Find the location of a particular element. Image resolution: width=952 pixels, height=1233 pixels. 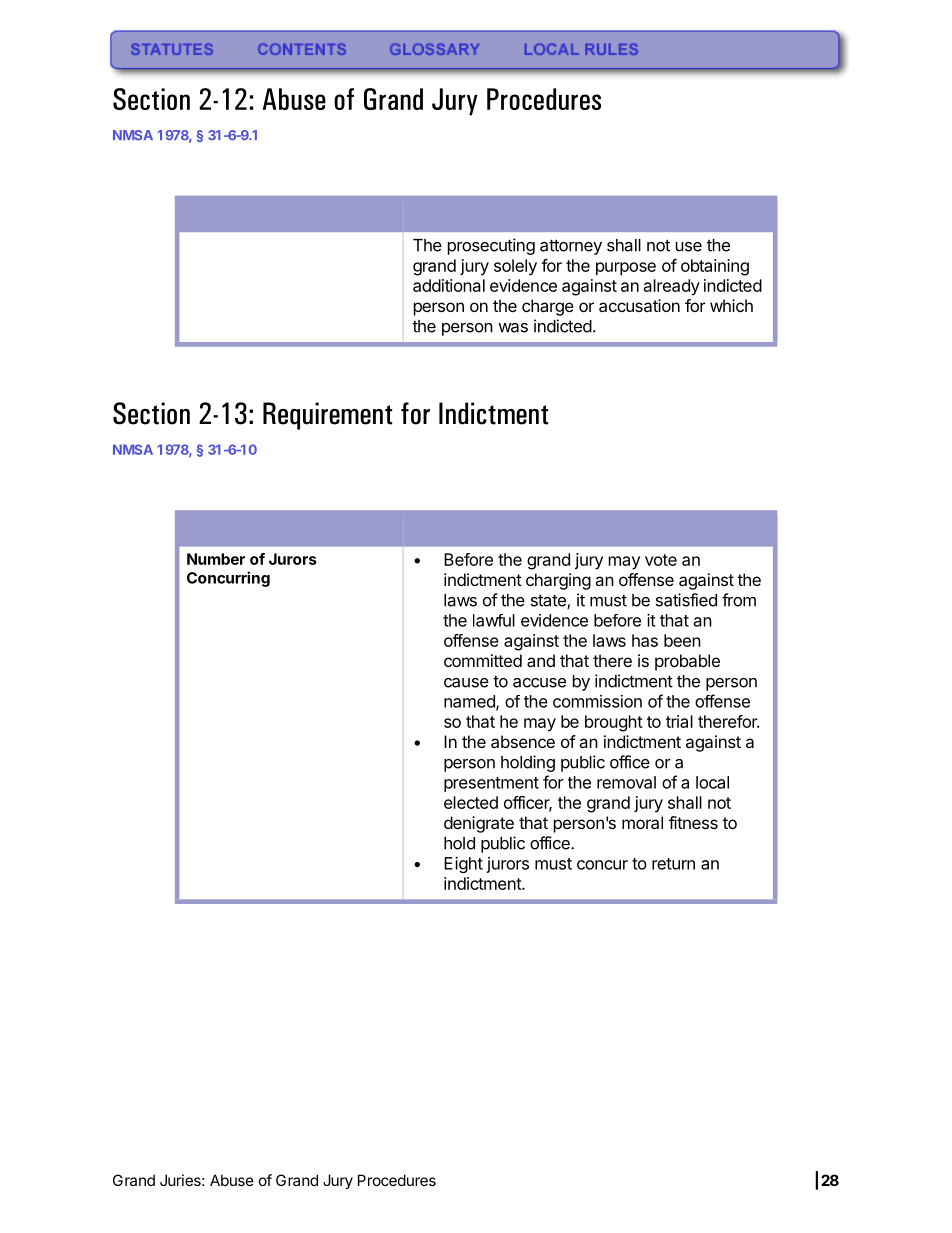

prosecuting is located at coordinates (491, 246).
